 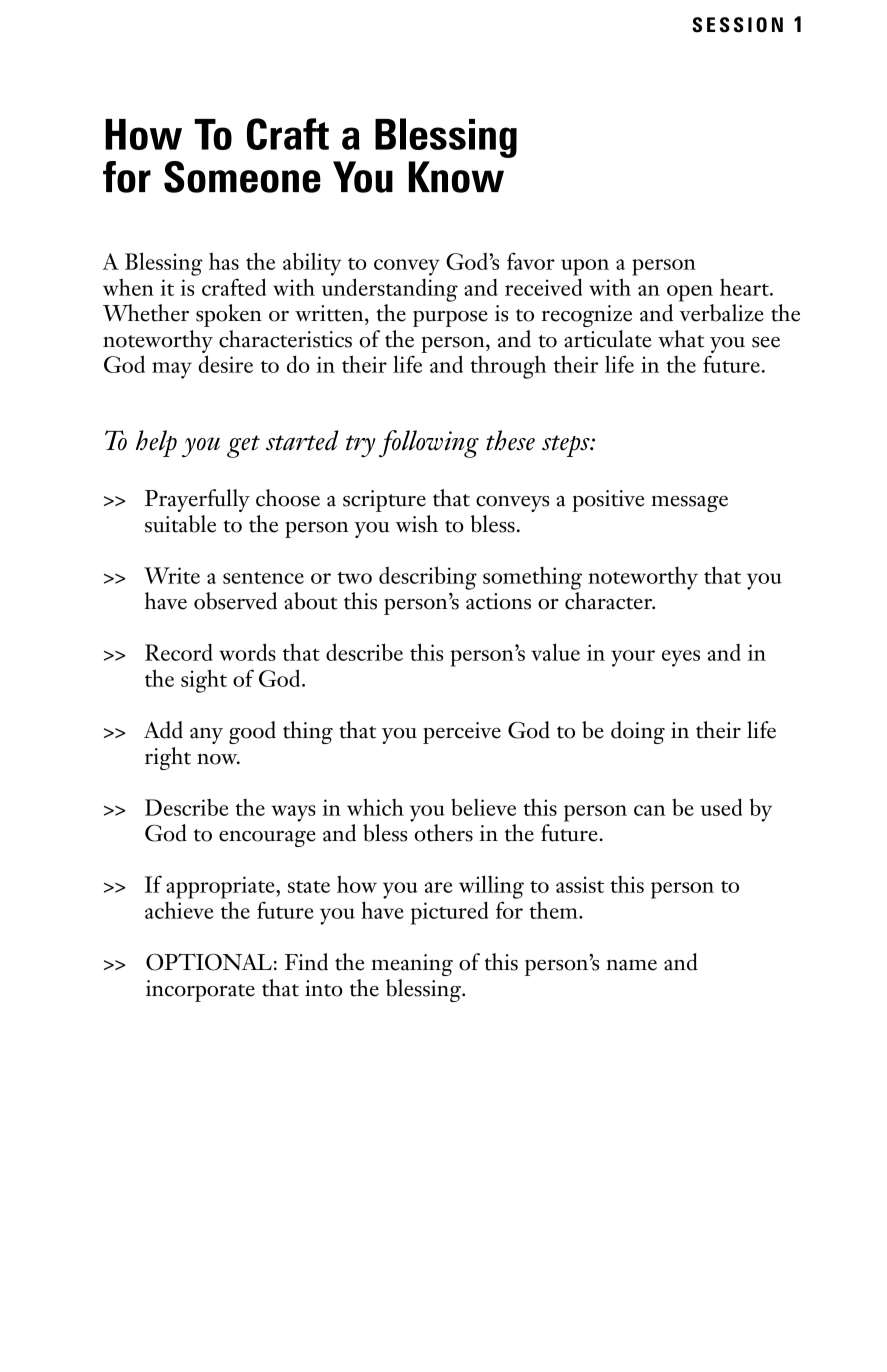 I want to click on Someone, so click(x=242, y=177).
